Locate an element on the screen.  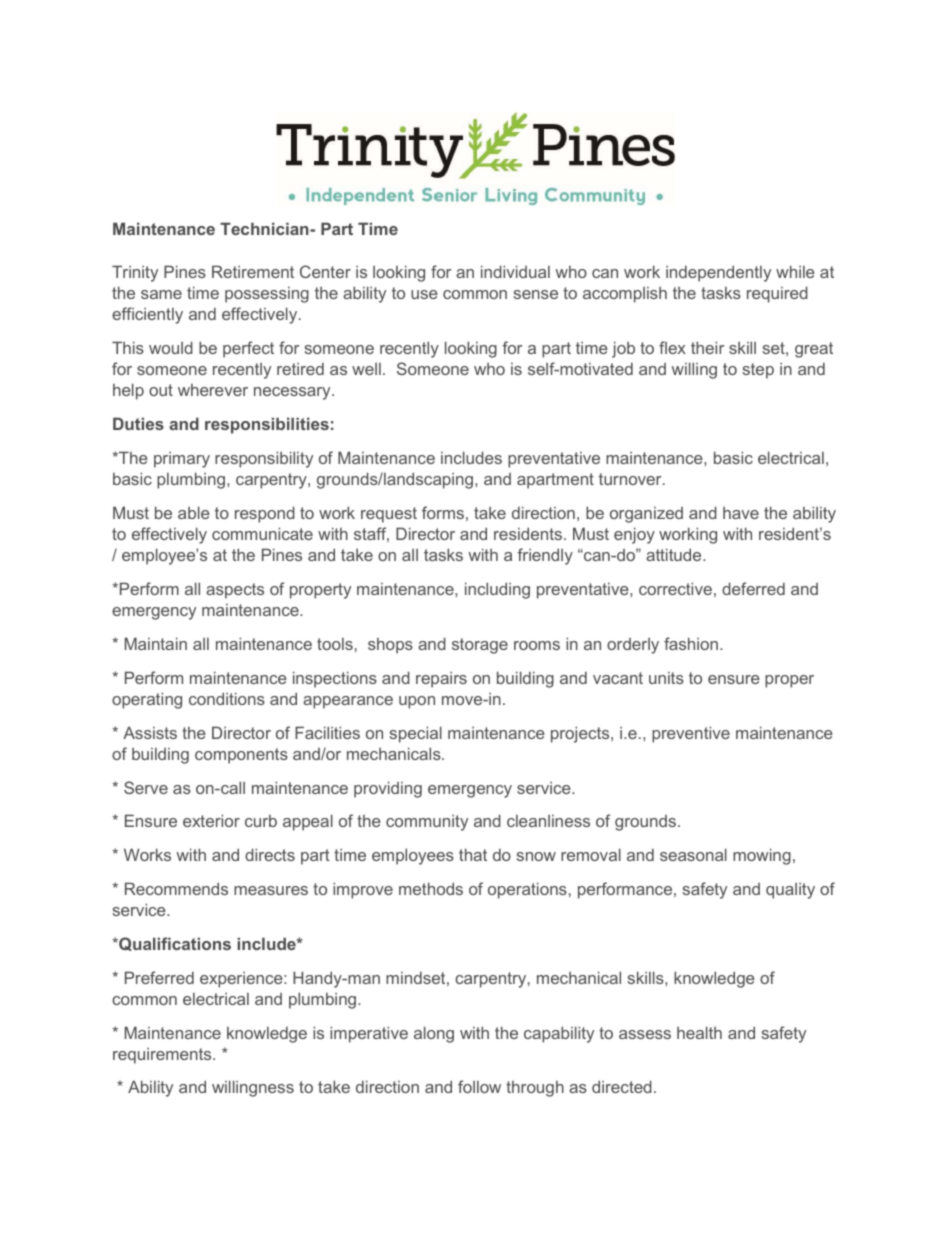
use is located at coordinates (424, 294).
